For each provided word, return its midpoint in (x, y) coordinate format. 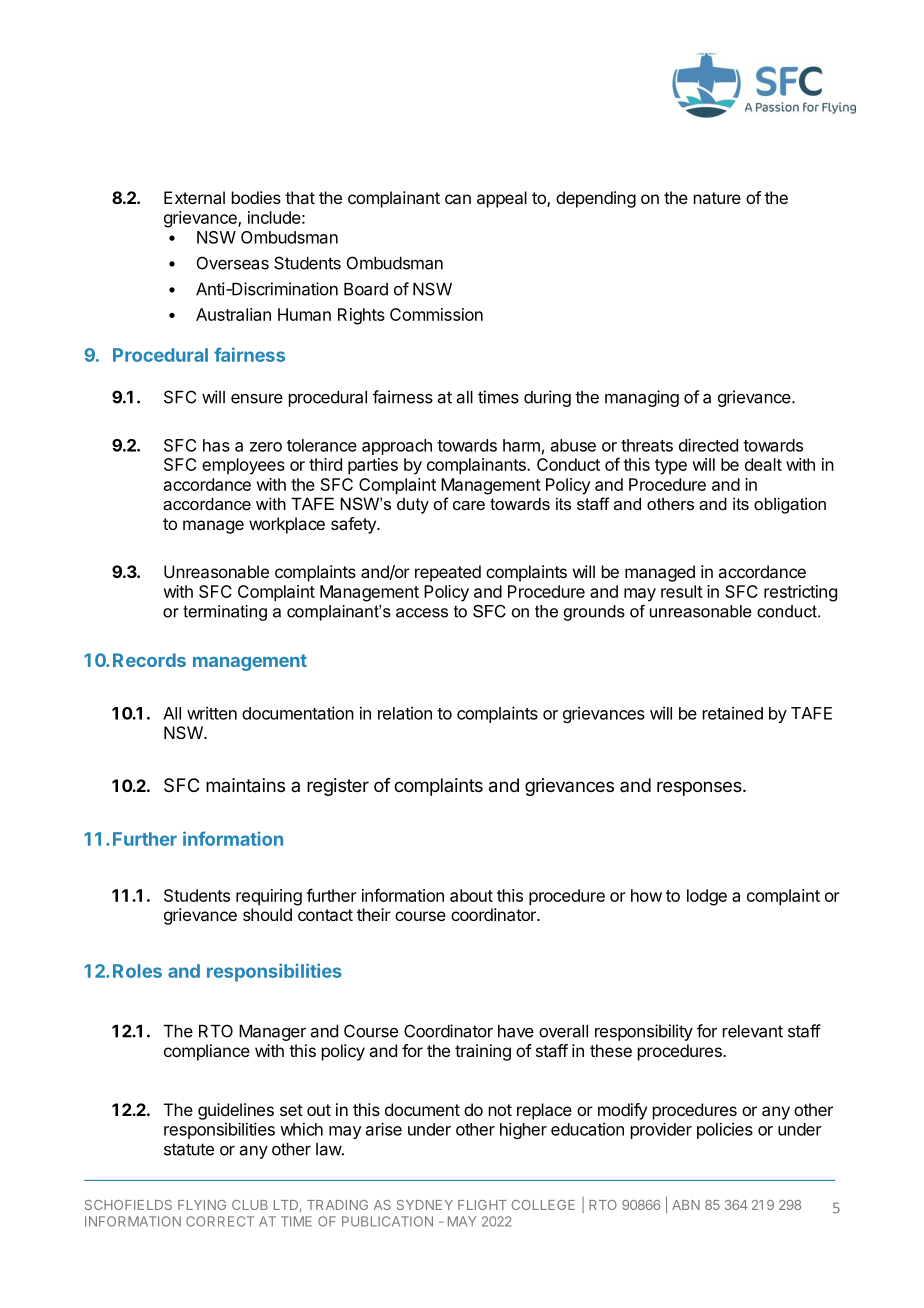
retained (733, 713)
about (471, 895)
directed (708, 445)
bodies (256, 197)
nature (717, 198)
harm (521, 445)
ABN (686, 1205)
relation (405, 713)
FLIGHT (482, 1205)
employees (243, 466)
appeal (502, 199)
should (267, 914)
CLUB (250, 1205)
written (212, 713)
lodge (707, 897)
